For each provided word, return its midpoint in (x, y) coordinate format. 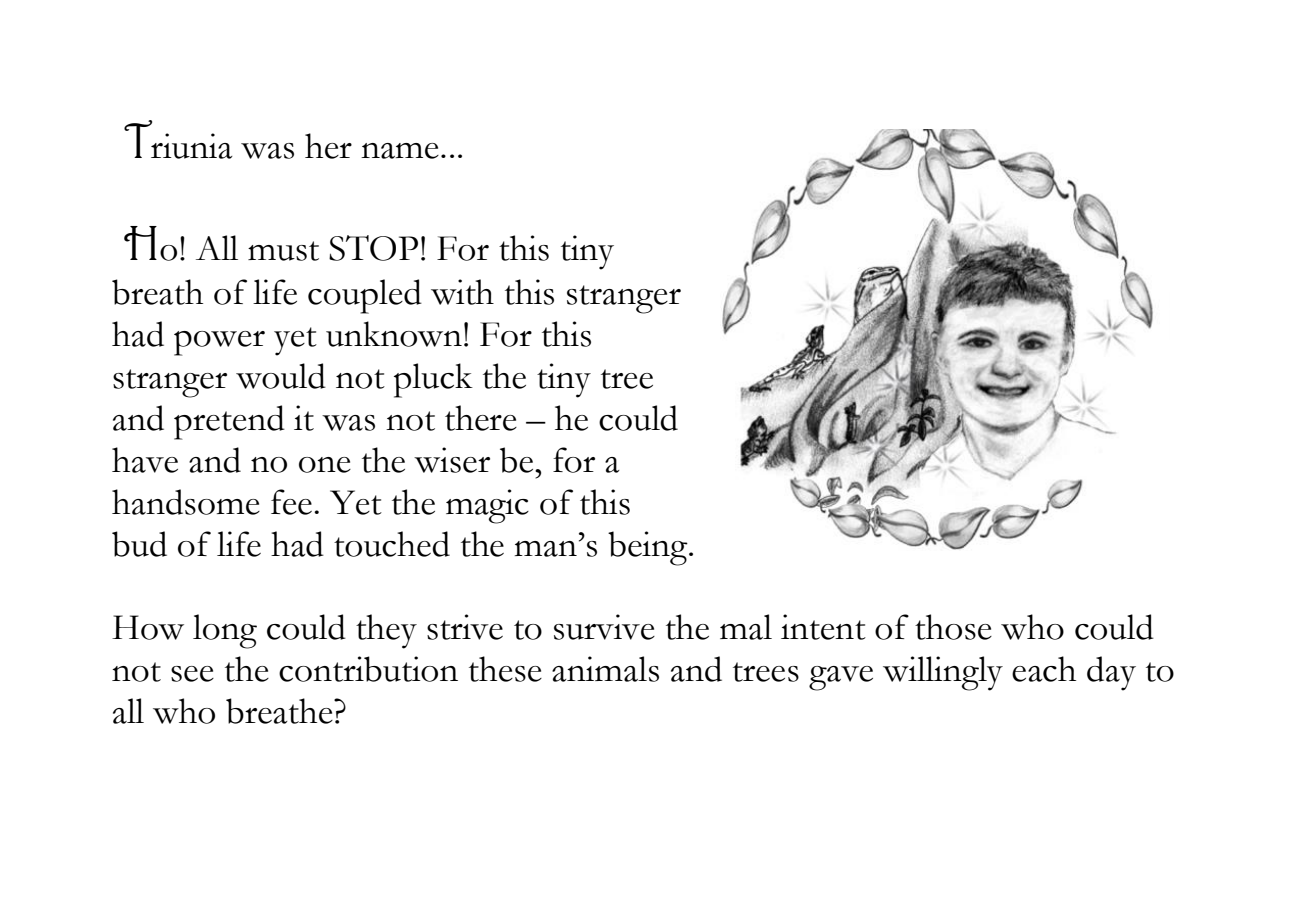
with (462, 292)
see (192, 674)
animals (605, 669)
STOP (373, 248)
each (1044, 669)
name (400, 151)
